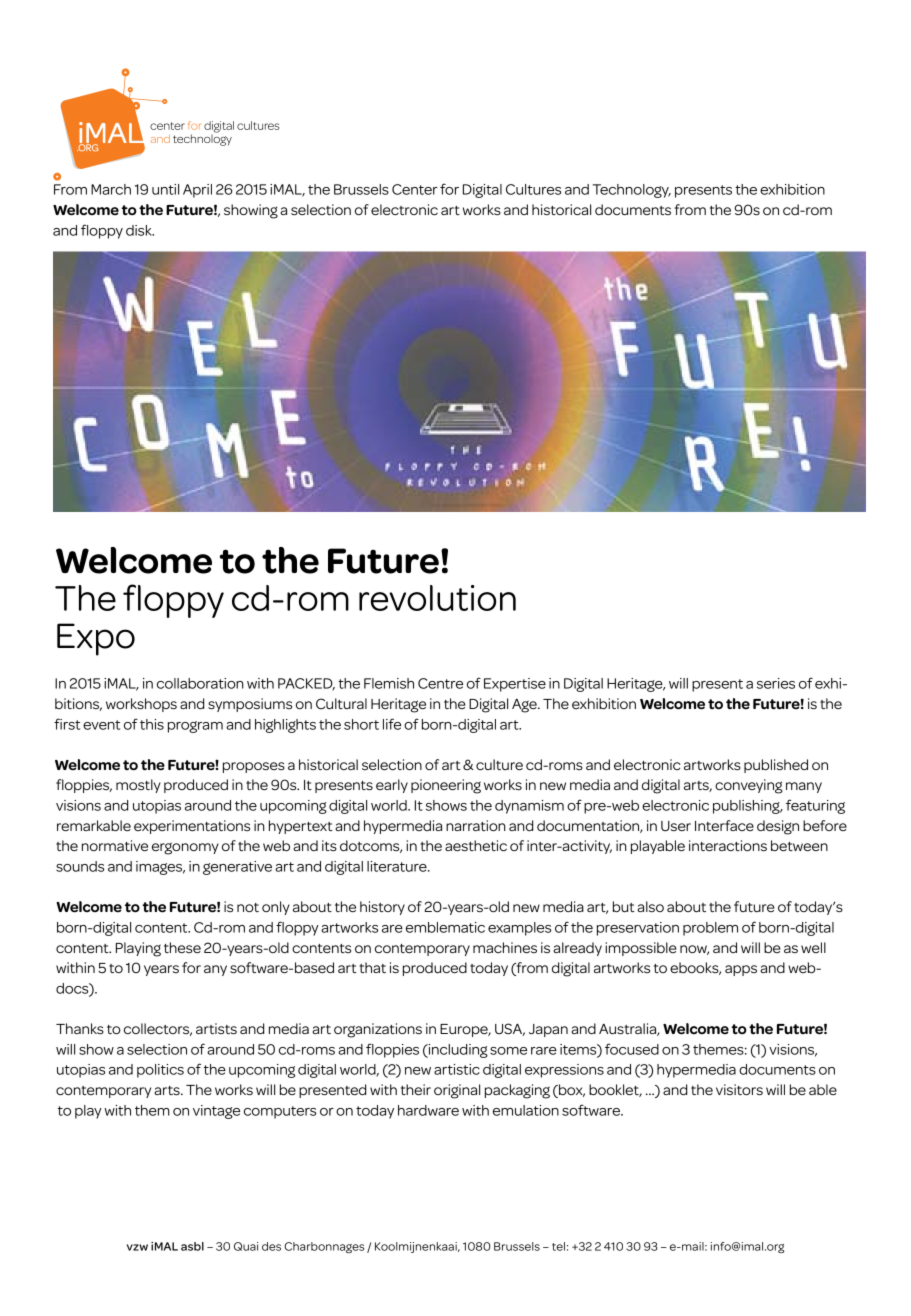  I want to click on Centre, so click(440, 683).
